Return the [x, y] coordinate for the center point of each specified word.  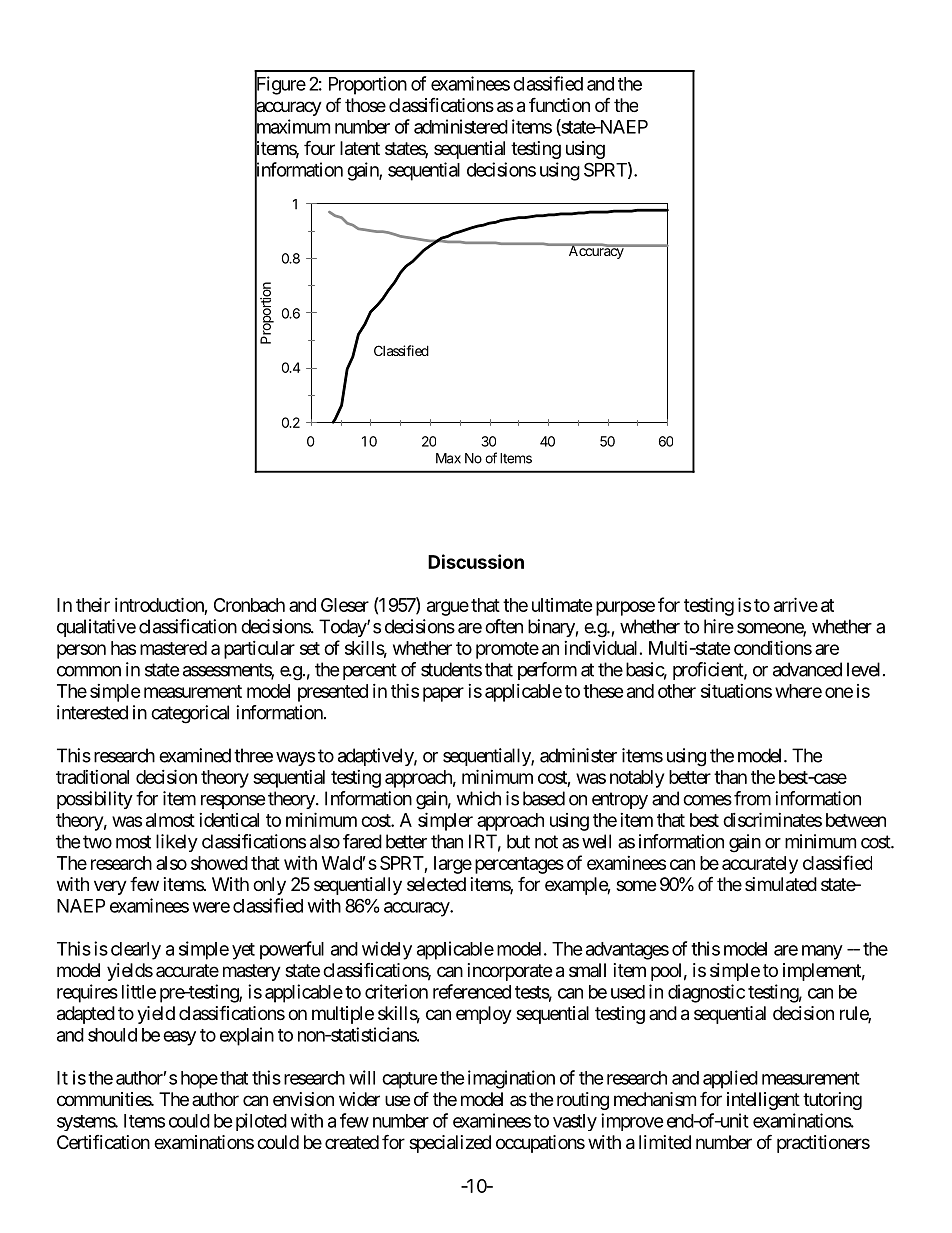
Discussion [476, 561]
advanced [807, 669]
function [559, 104]
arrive [796, 604]
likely [177, 843]
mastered [173, 648]
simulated [781, 884]
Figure [280, 86]
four [319, 147]
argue [448, 608]
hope [199, 1080]
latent [360, 148]
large [453, 865]
